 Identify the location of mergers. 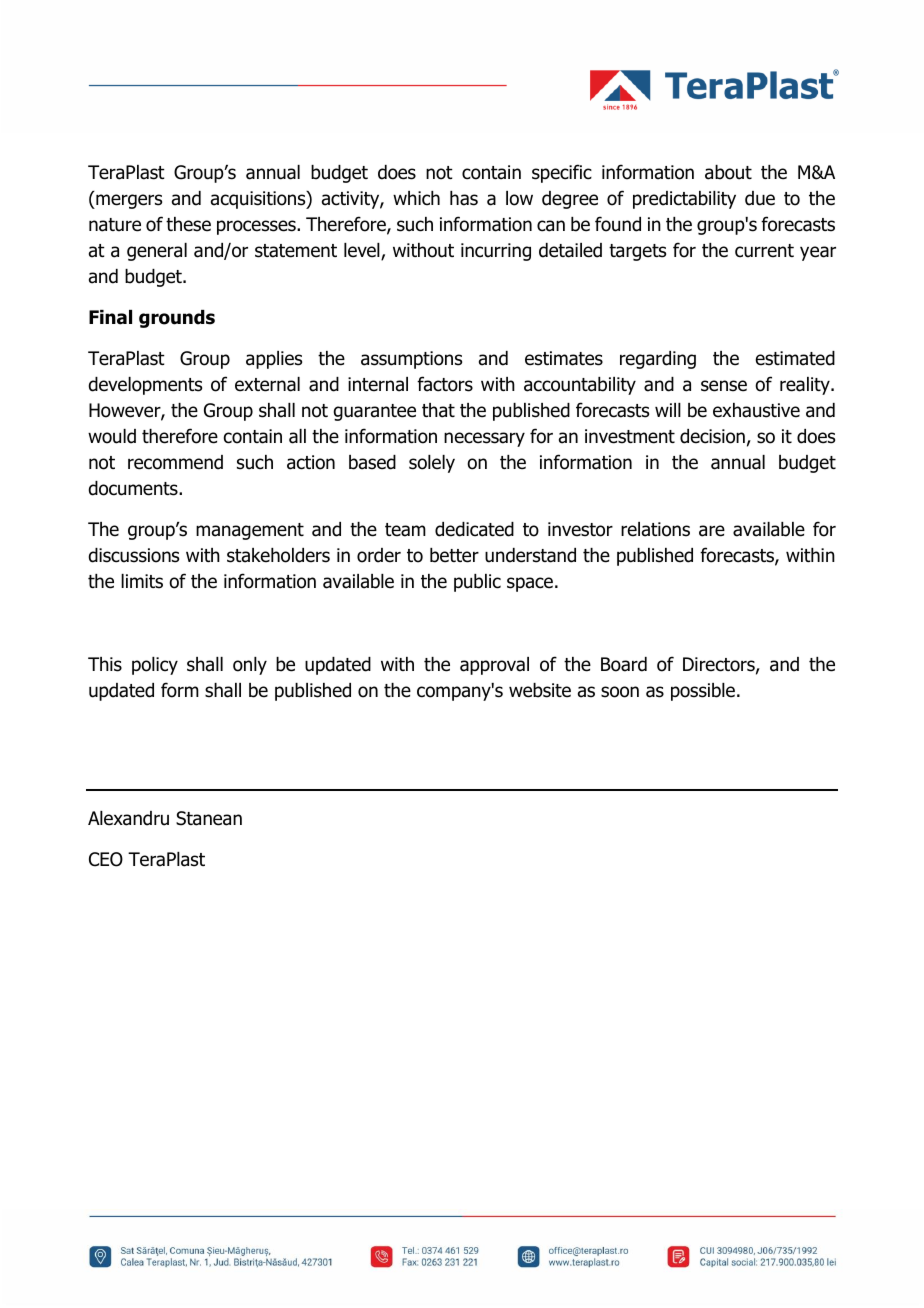
(128, 201).
